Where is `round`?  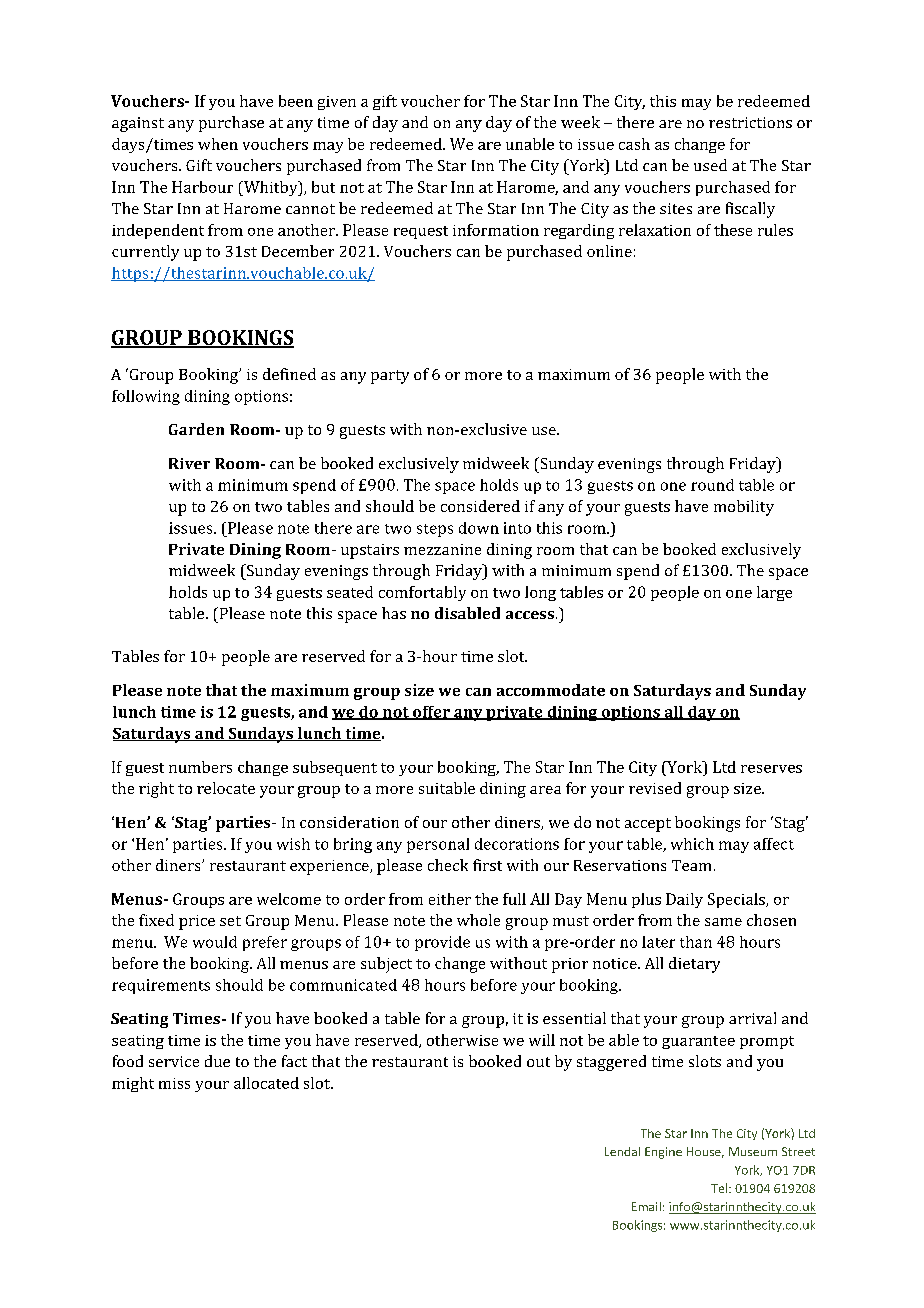 round is located at coordinates (712, 485).
